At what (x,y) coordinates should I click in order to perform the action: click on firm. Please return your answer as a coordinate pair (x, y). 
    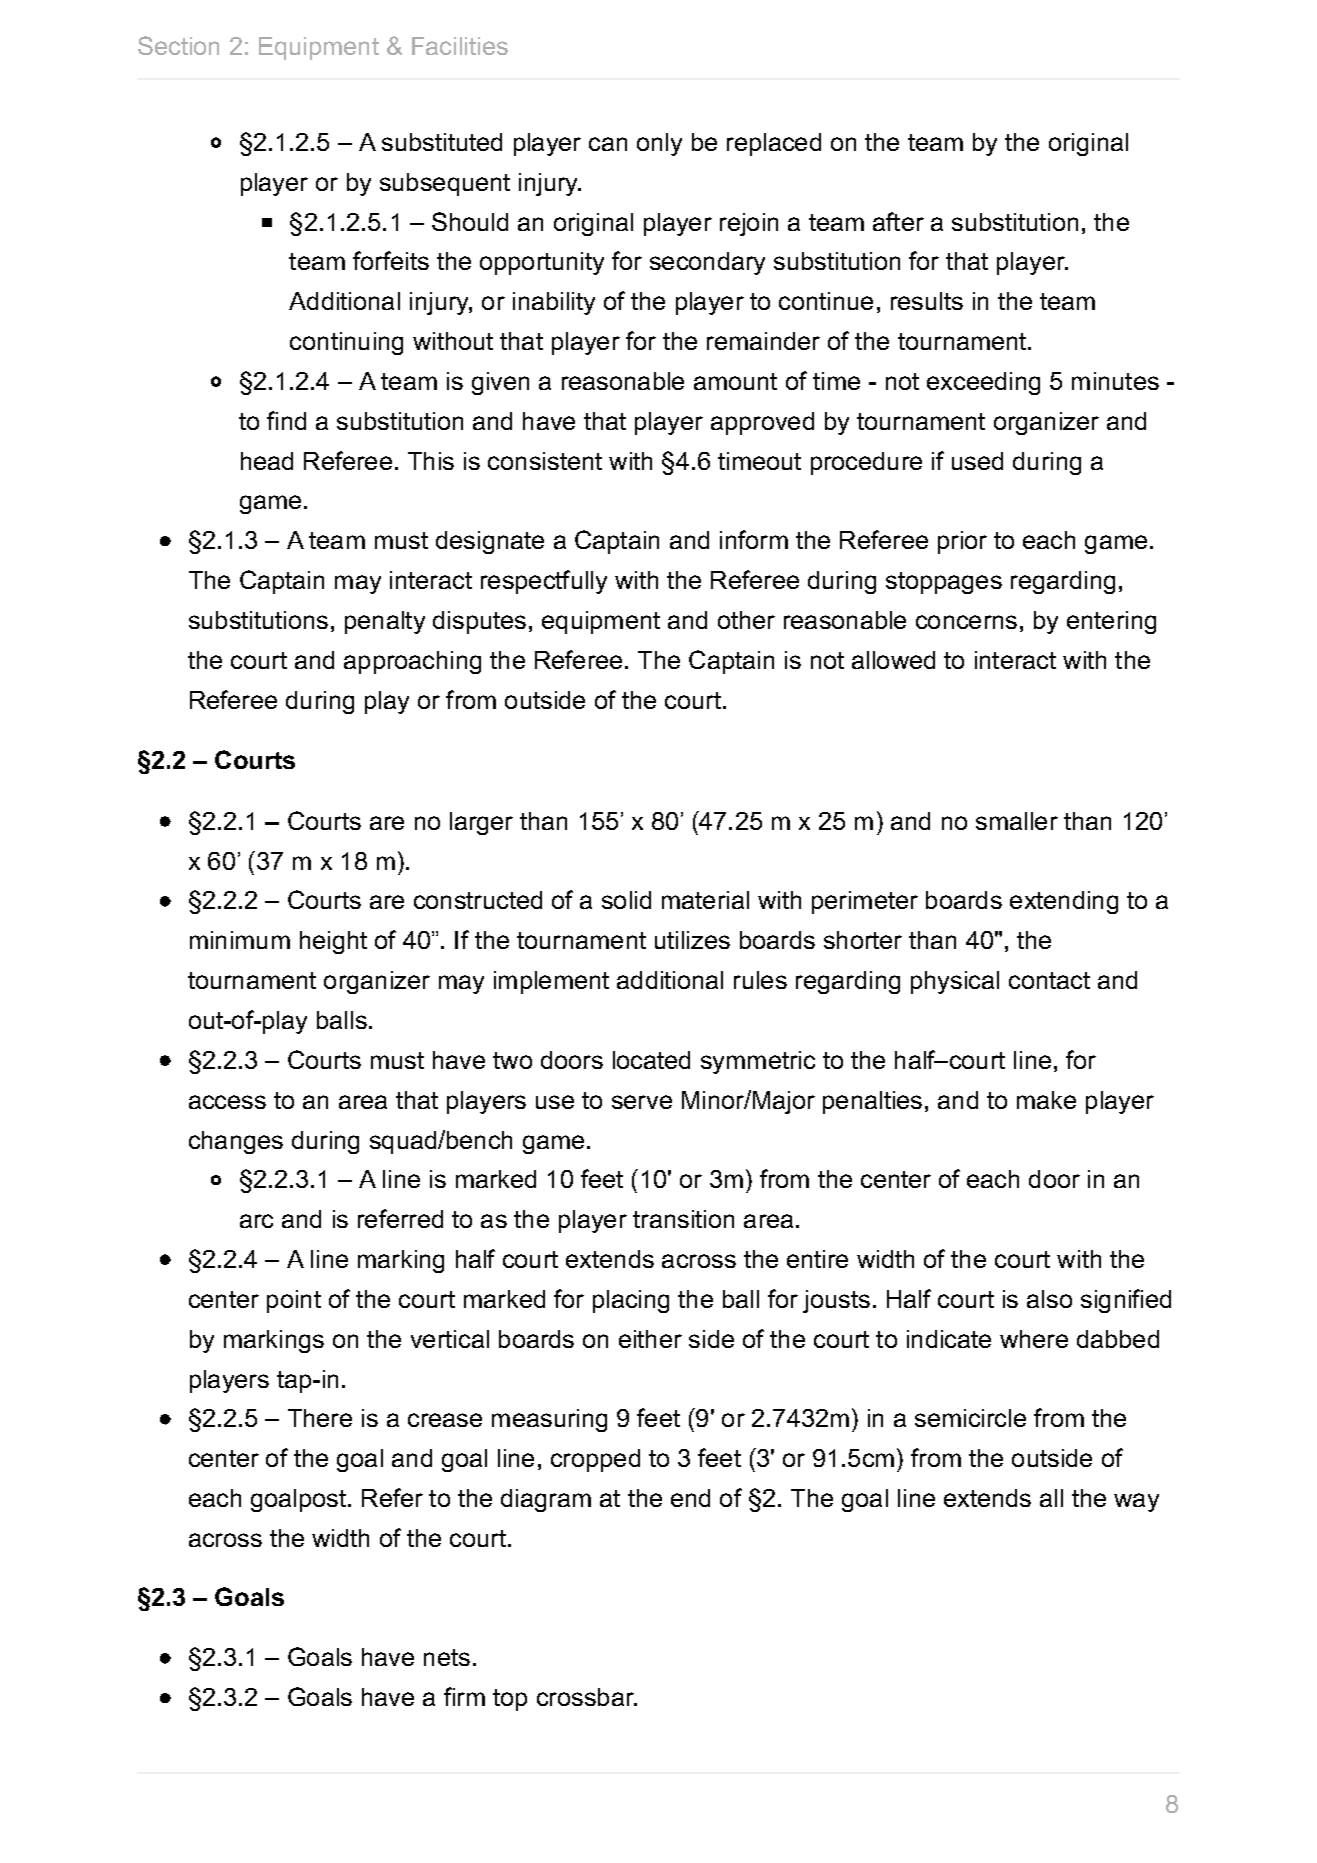
    Looking at the image, I should click on (464, 1696).
